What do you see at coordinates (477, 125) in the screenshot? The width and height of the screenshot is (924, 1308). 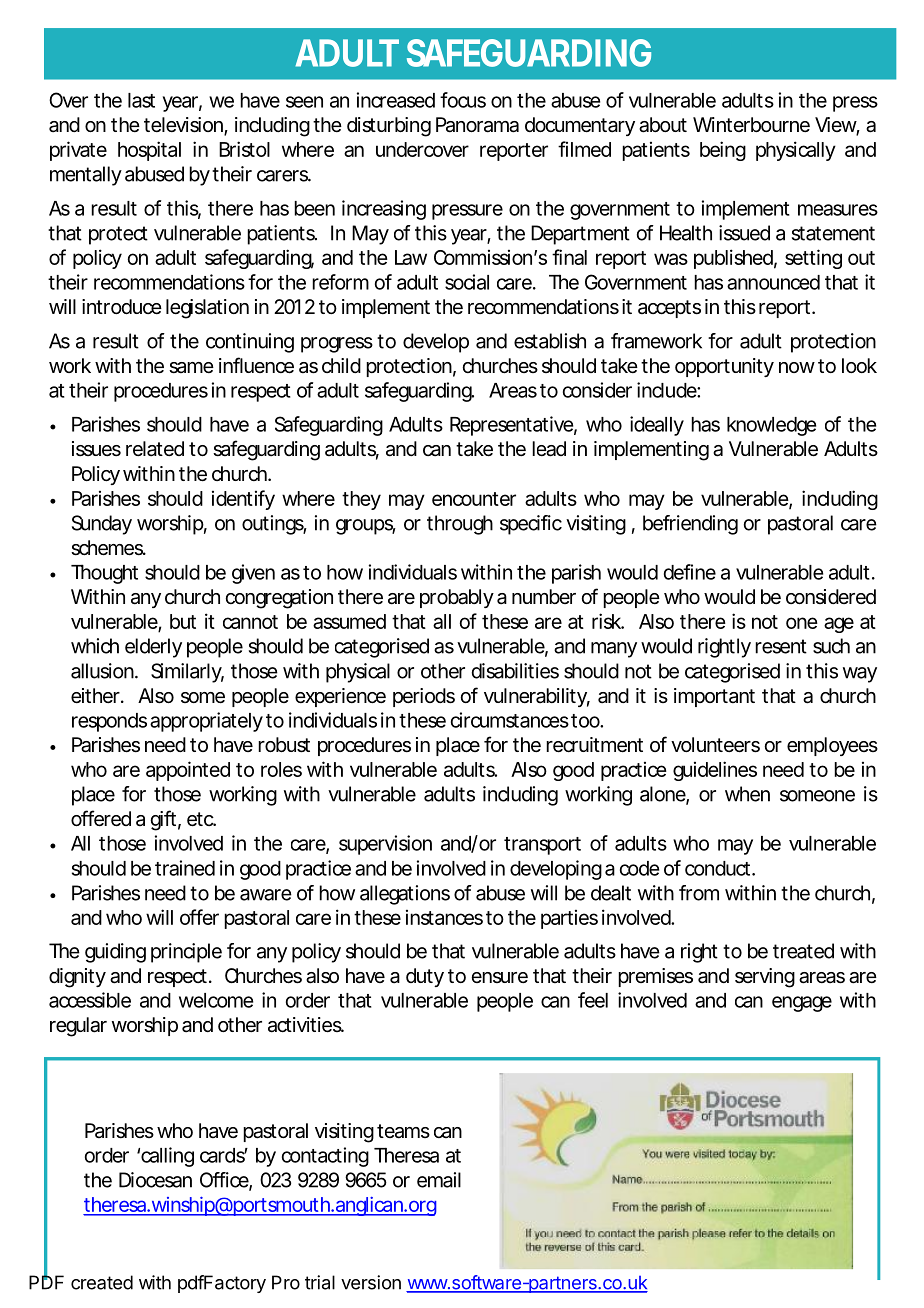 I see `Panorama` at bounding box center [477, 125].
